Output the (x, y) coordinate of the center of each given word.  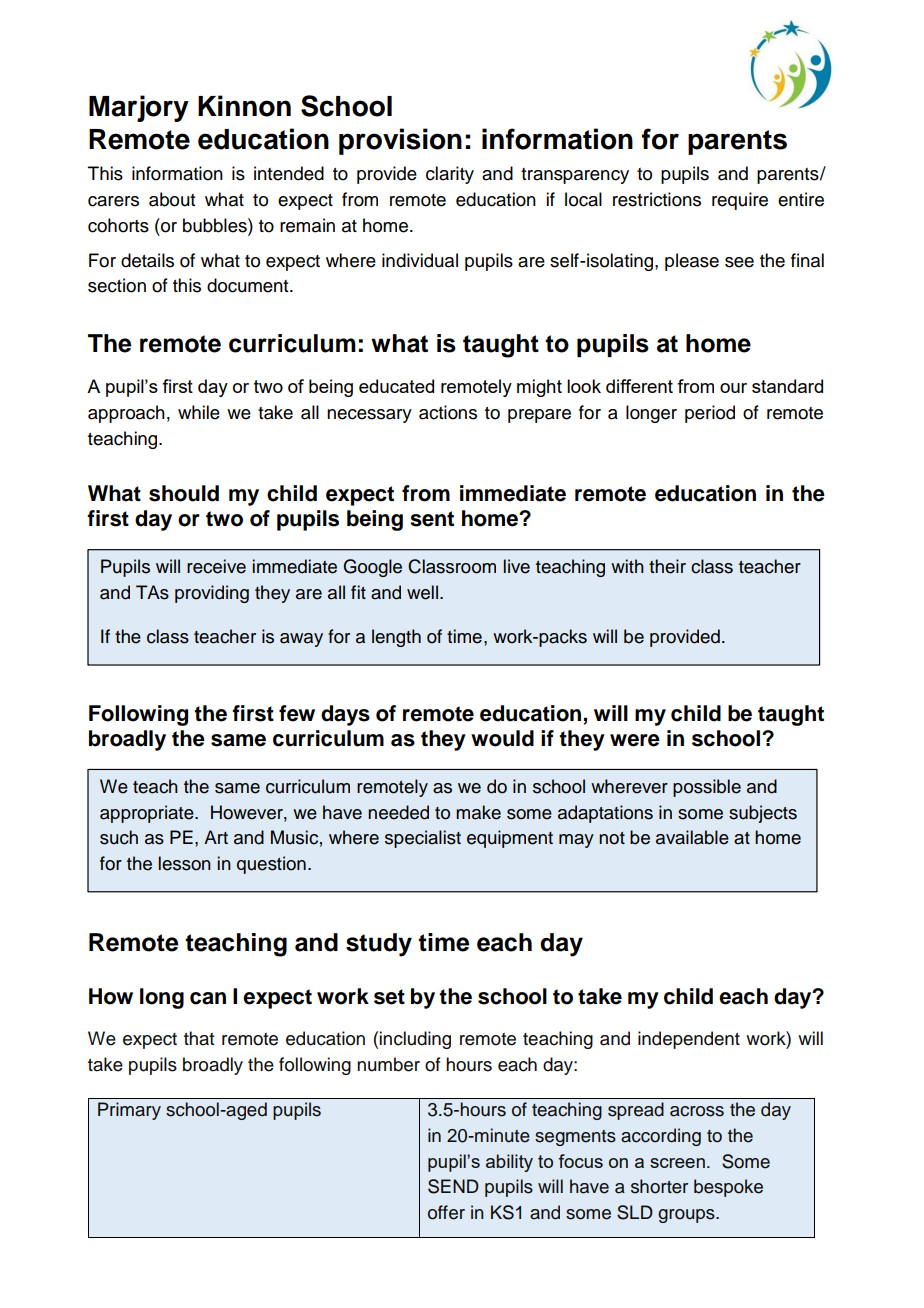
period (710, 414)
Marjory (139, 108)
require (740, 201)
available (692, 837)
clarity (450, 175)
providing (212, 594)
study (379, 945)
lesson (185, 863)
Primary (129, 1111)
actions (448, 412)
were (635, 740)
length (396, 638)
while (199, 412)
